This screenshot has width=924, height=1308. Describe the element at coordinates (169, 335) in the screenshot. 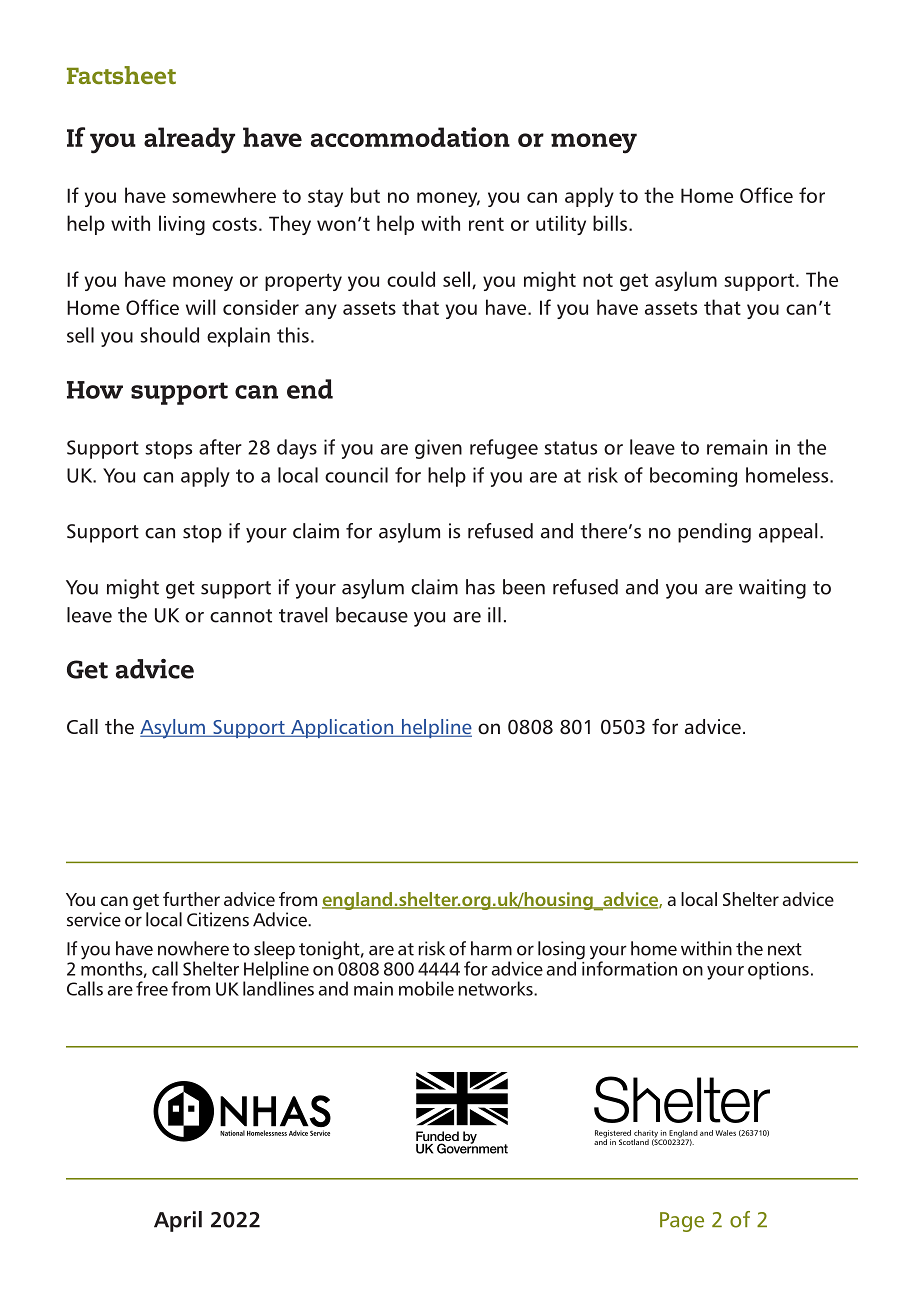

I see `should` at that location.
